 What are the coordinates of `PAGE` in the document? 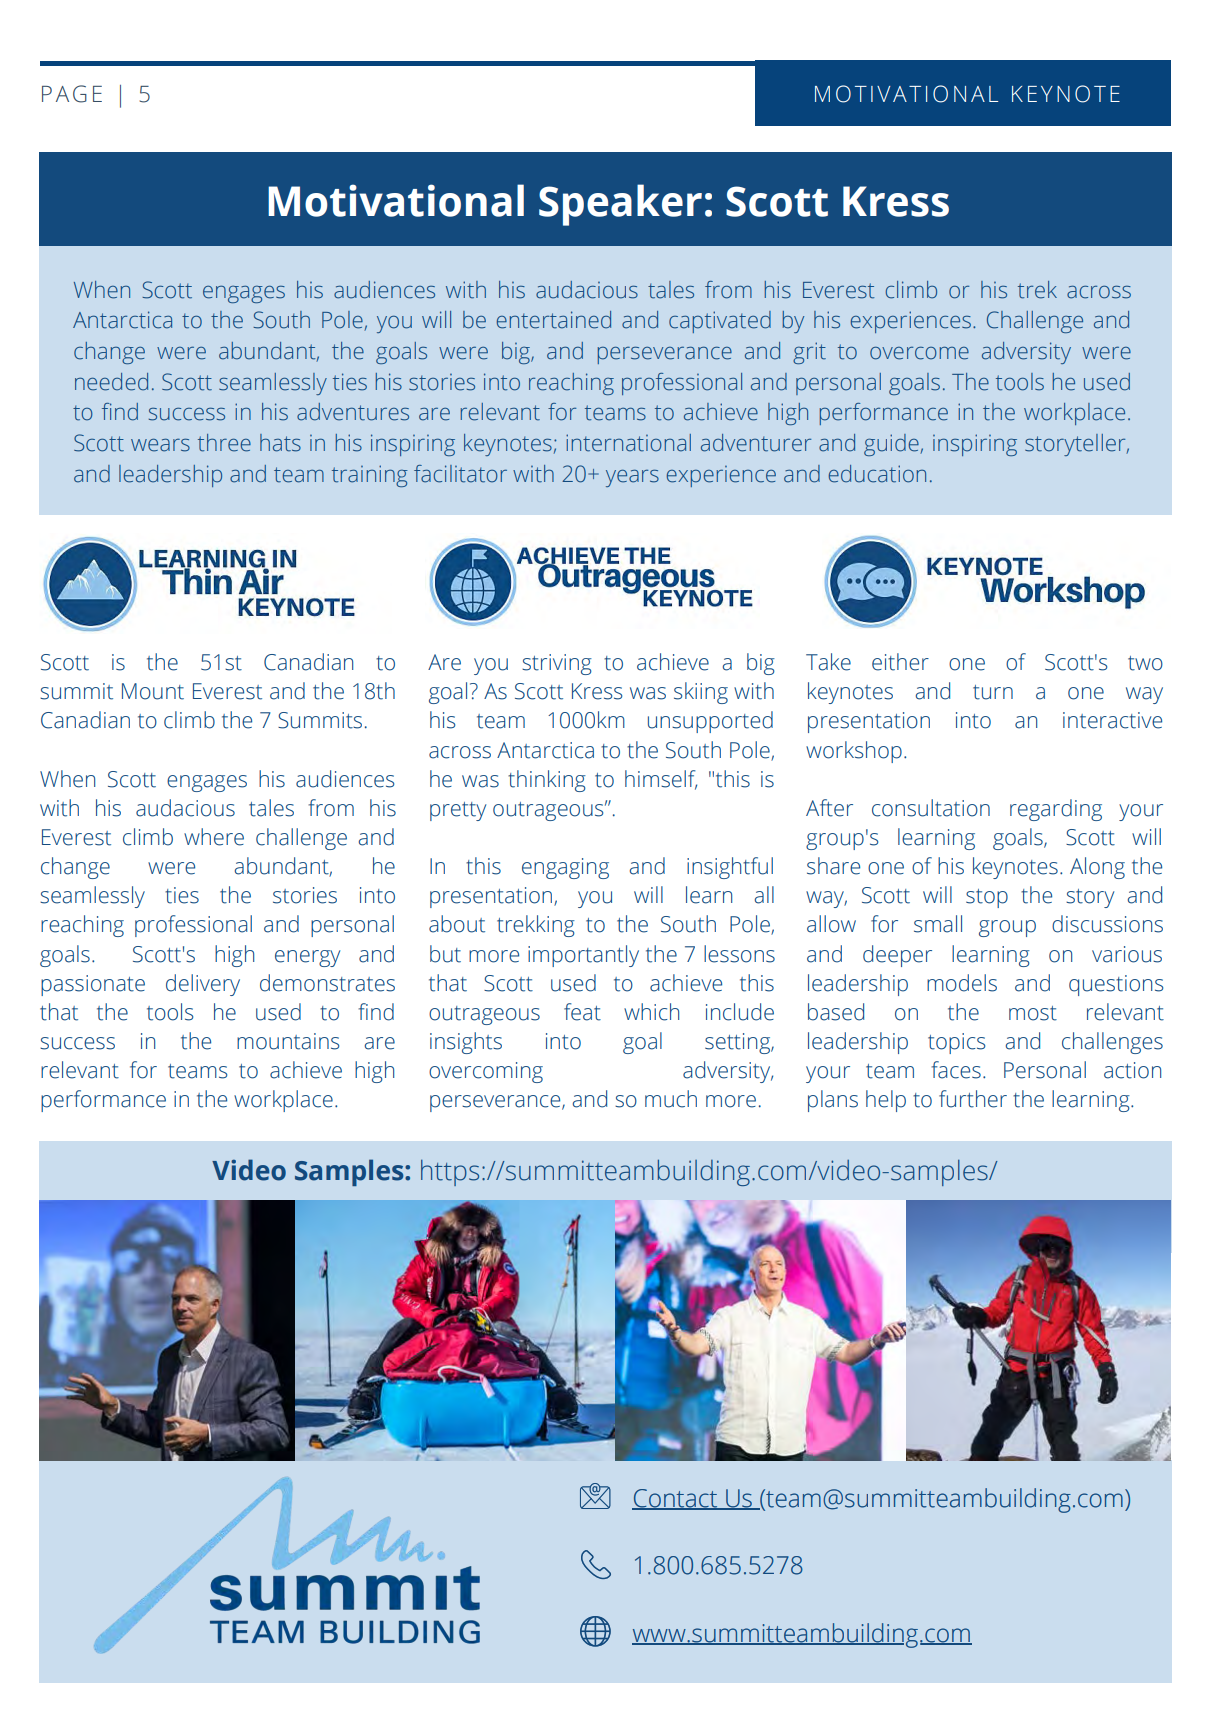 It's located at (72, 94).
